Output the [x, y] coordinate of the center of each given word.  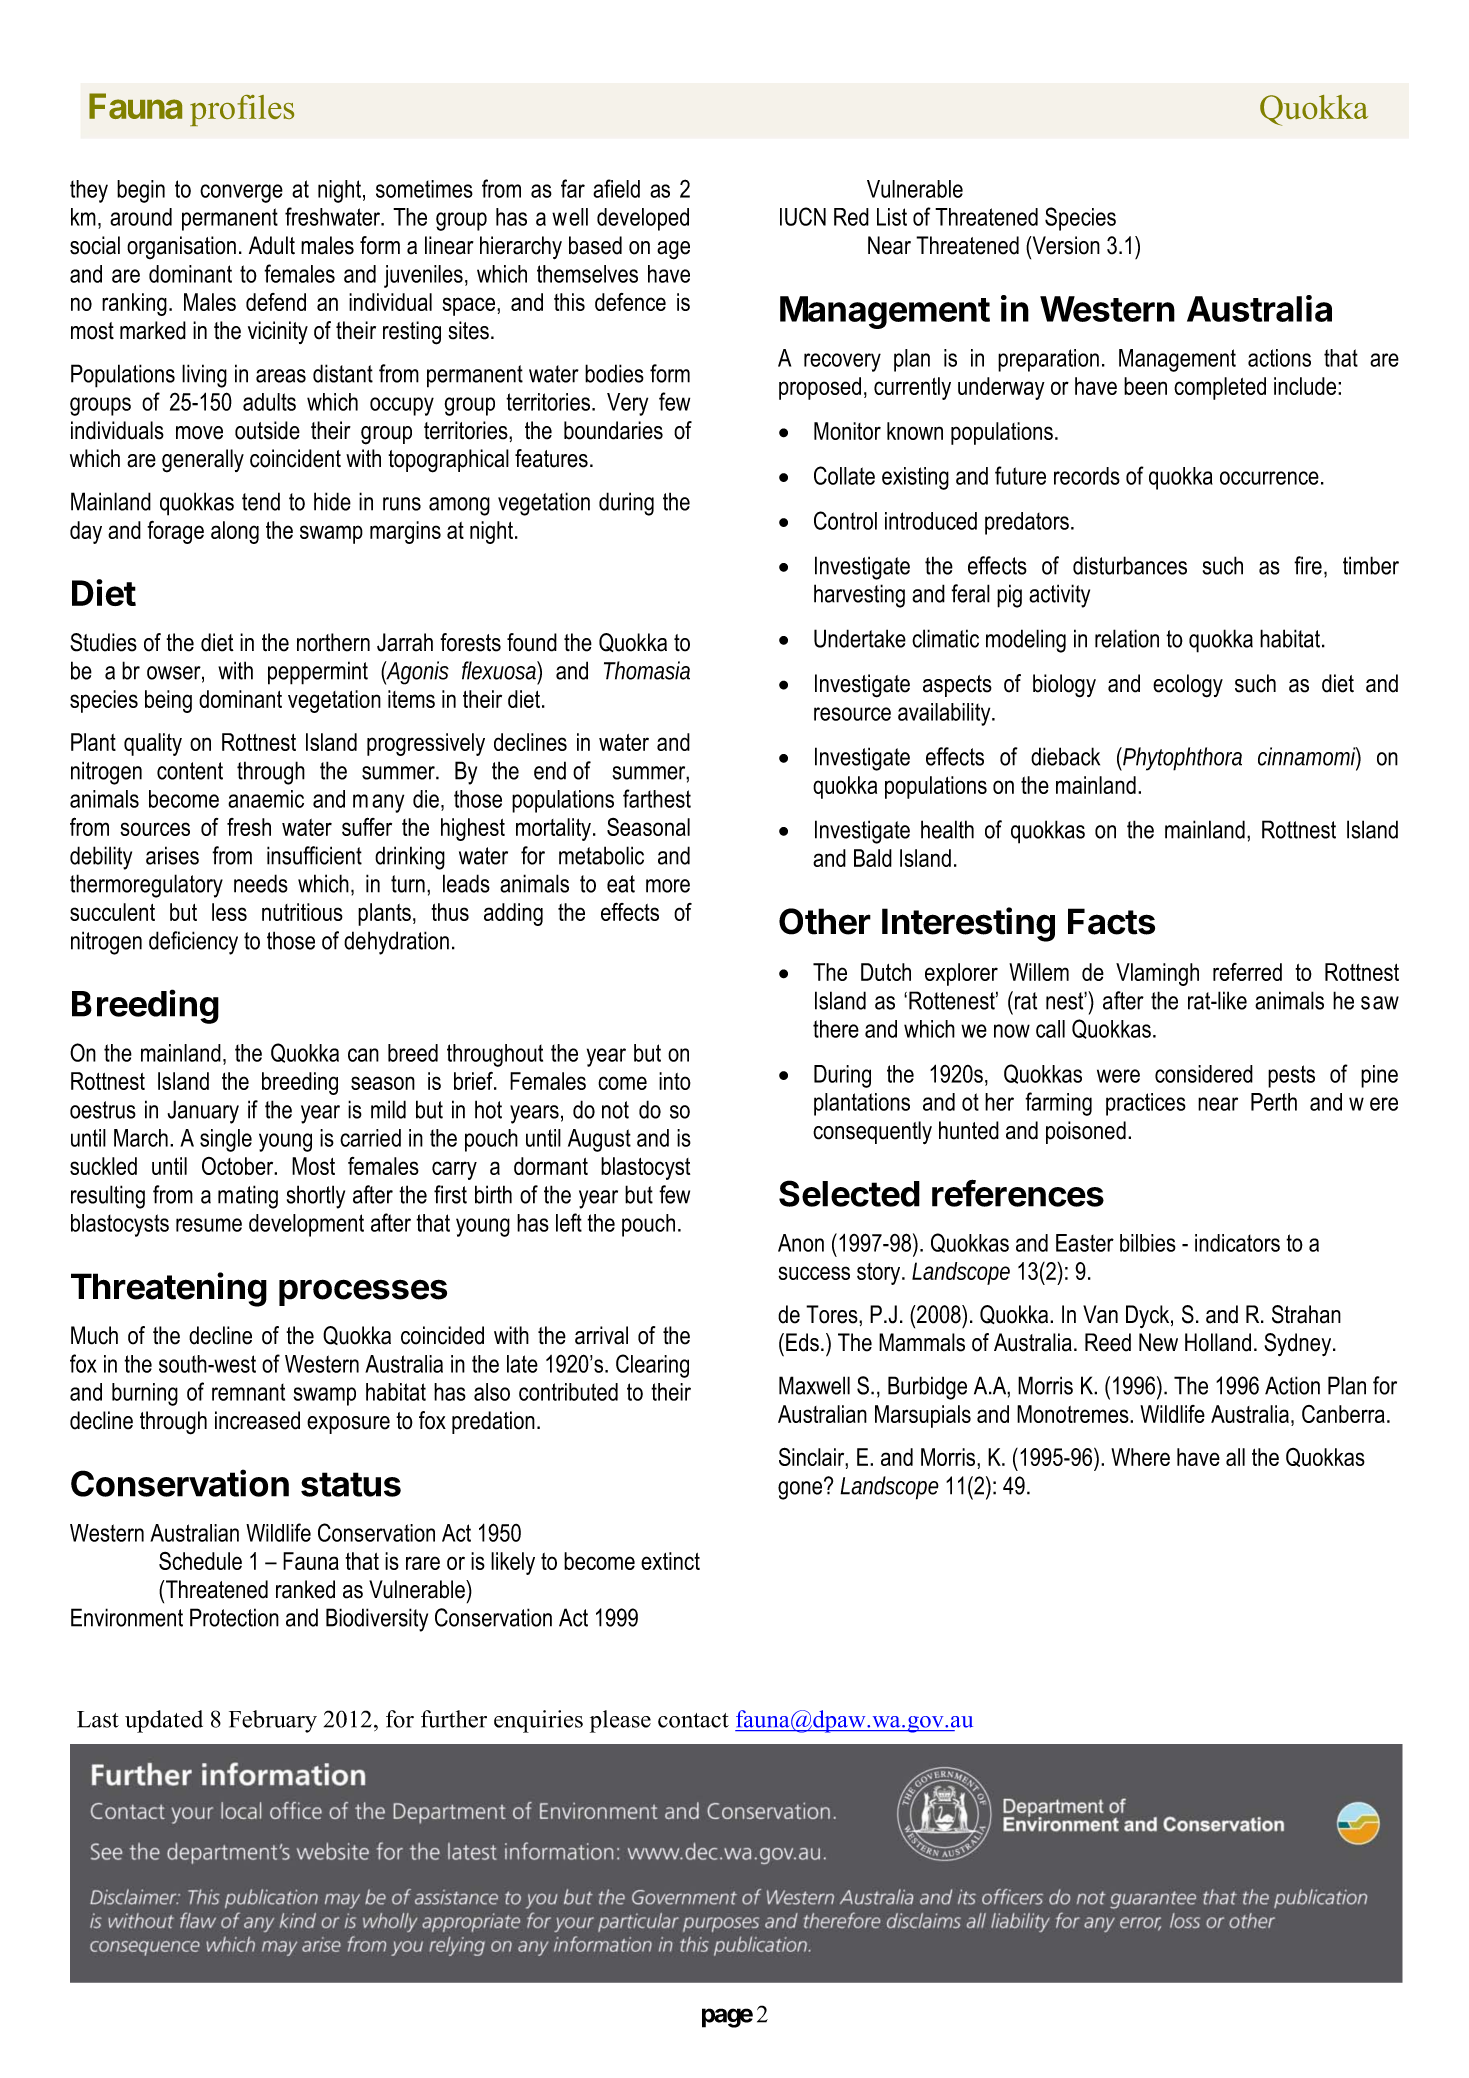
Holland [1218, 1342]
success [814, 1273]
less [229, 912]
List [892, 217]
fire [1308, 565]
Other [825, 921]
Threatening [169, 1289]
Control [845, 520]
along [235, 532]
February [273, 1721]
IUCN [803, 216]
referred [1247, 972]
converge [241, 193]
